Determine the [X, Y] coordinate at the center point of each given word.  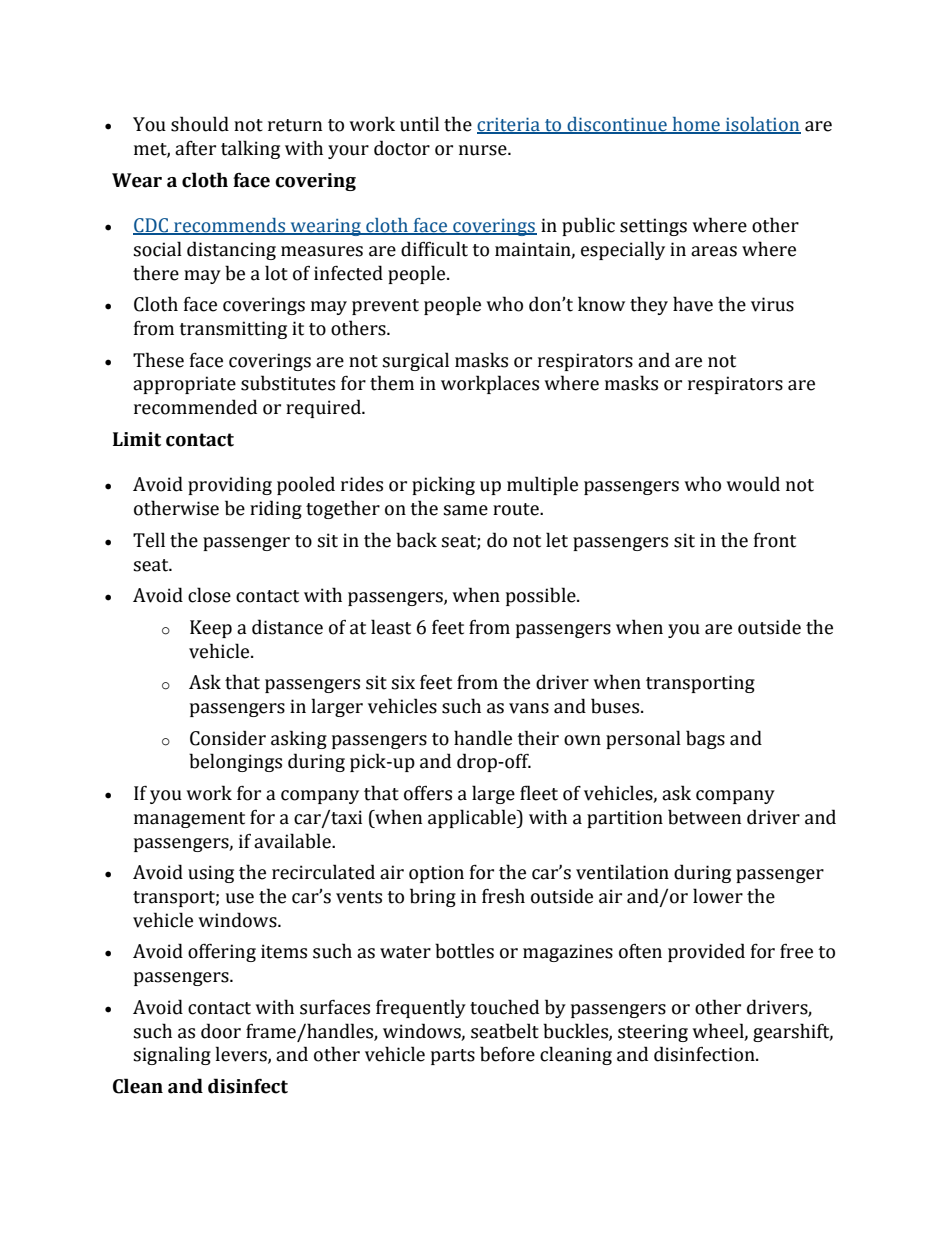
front [775, 540]
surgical [415, 361]
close [209, 595]
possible [542, 596]
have [693, 304]
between [704, 817]
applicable [473, 818]
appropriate [184, 385]
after [195, 148]
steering [653, 1033]
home [696, 125]
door [221, 1031]
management [189, 820]
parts [453, 1057]
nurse [484, 150]
